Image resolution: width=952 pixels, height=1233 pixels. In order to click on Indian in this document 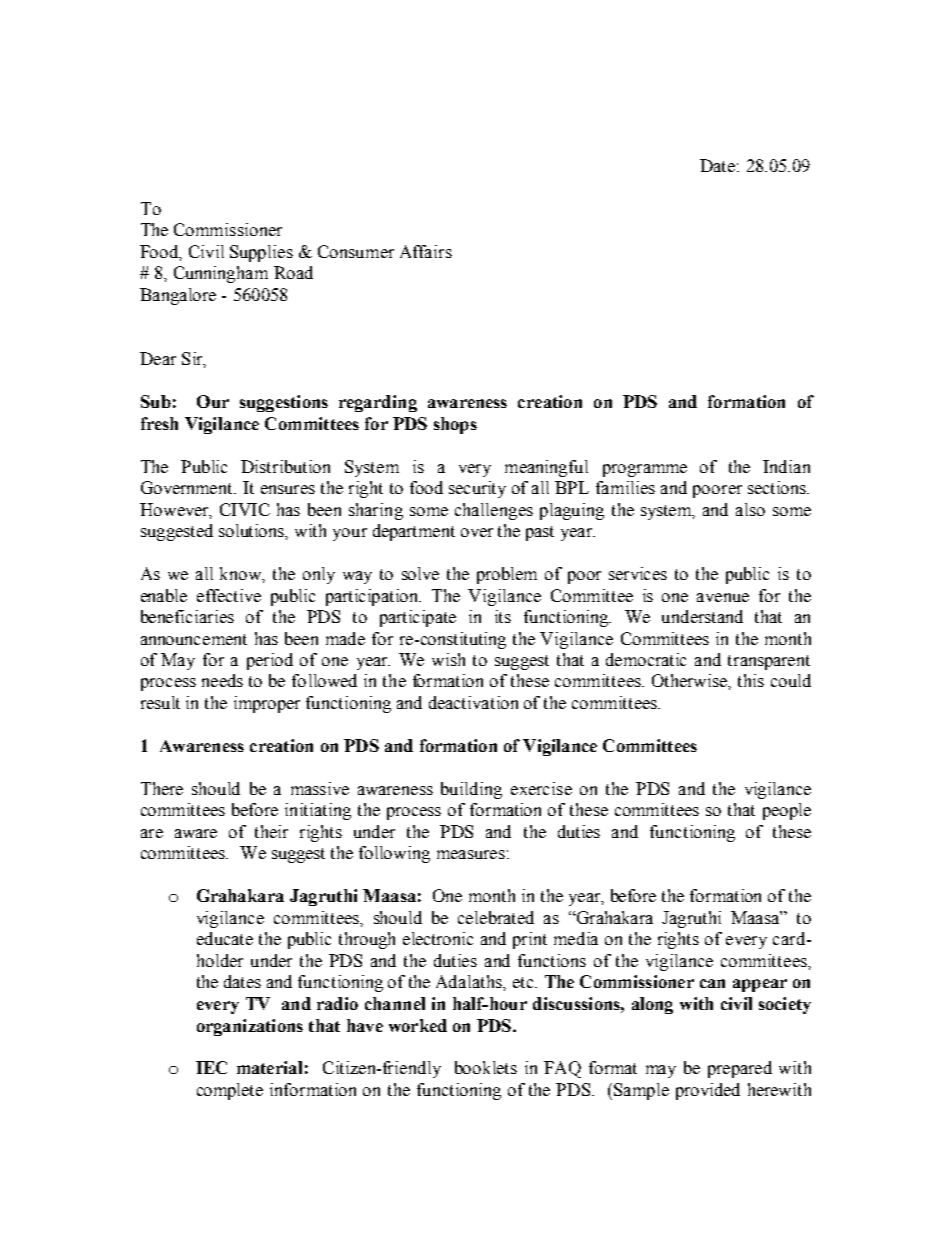, I will do `click(786, 466)`.
